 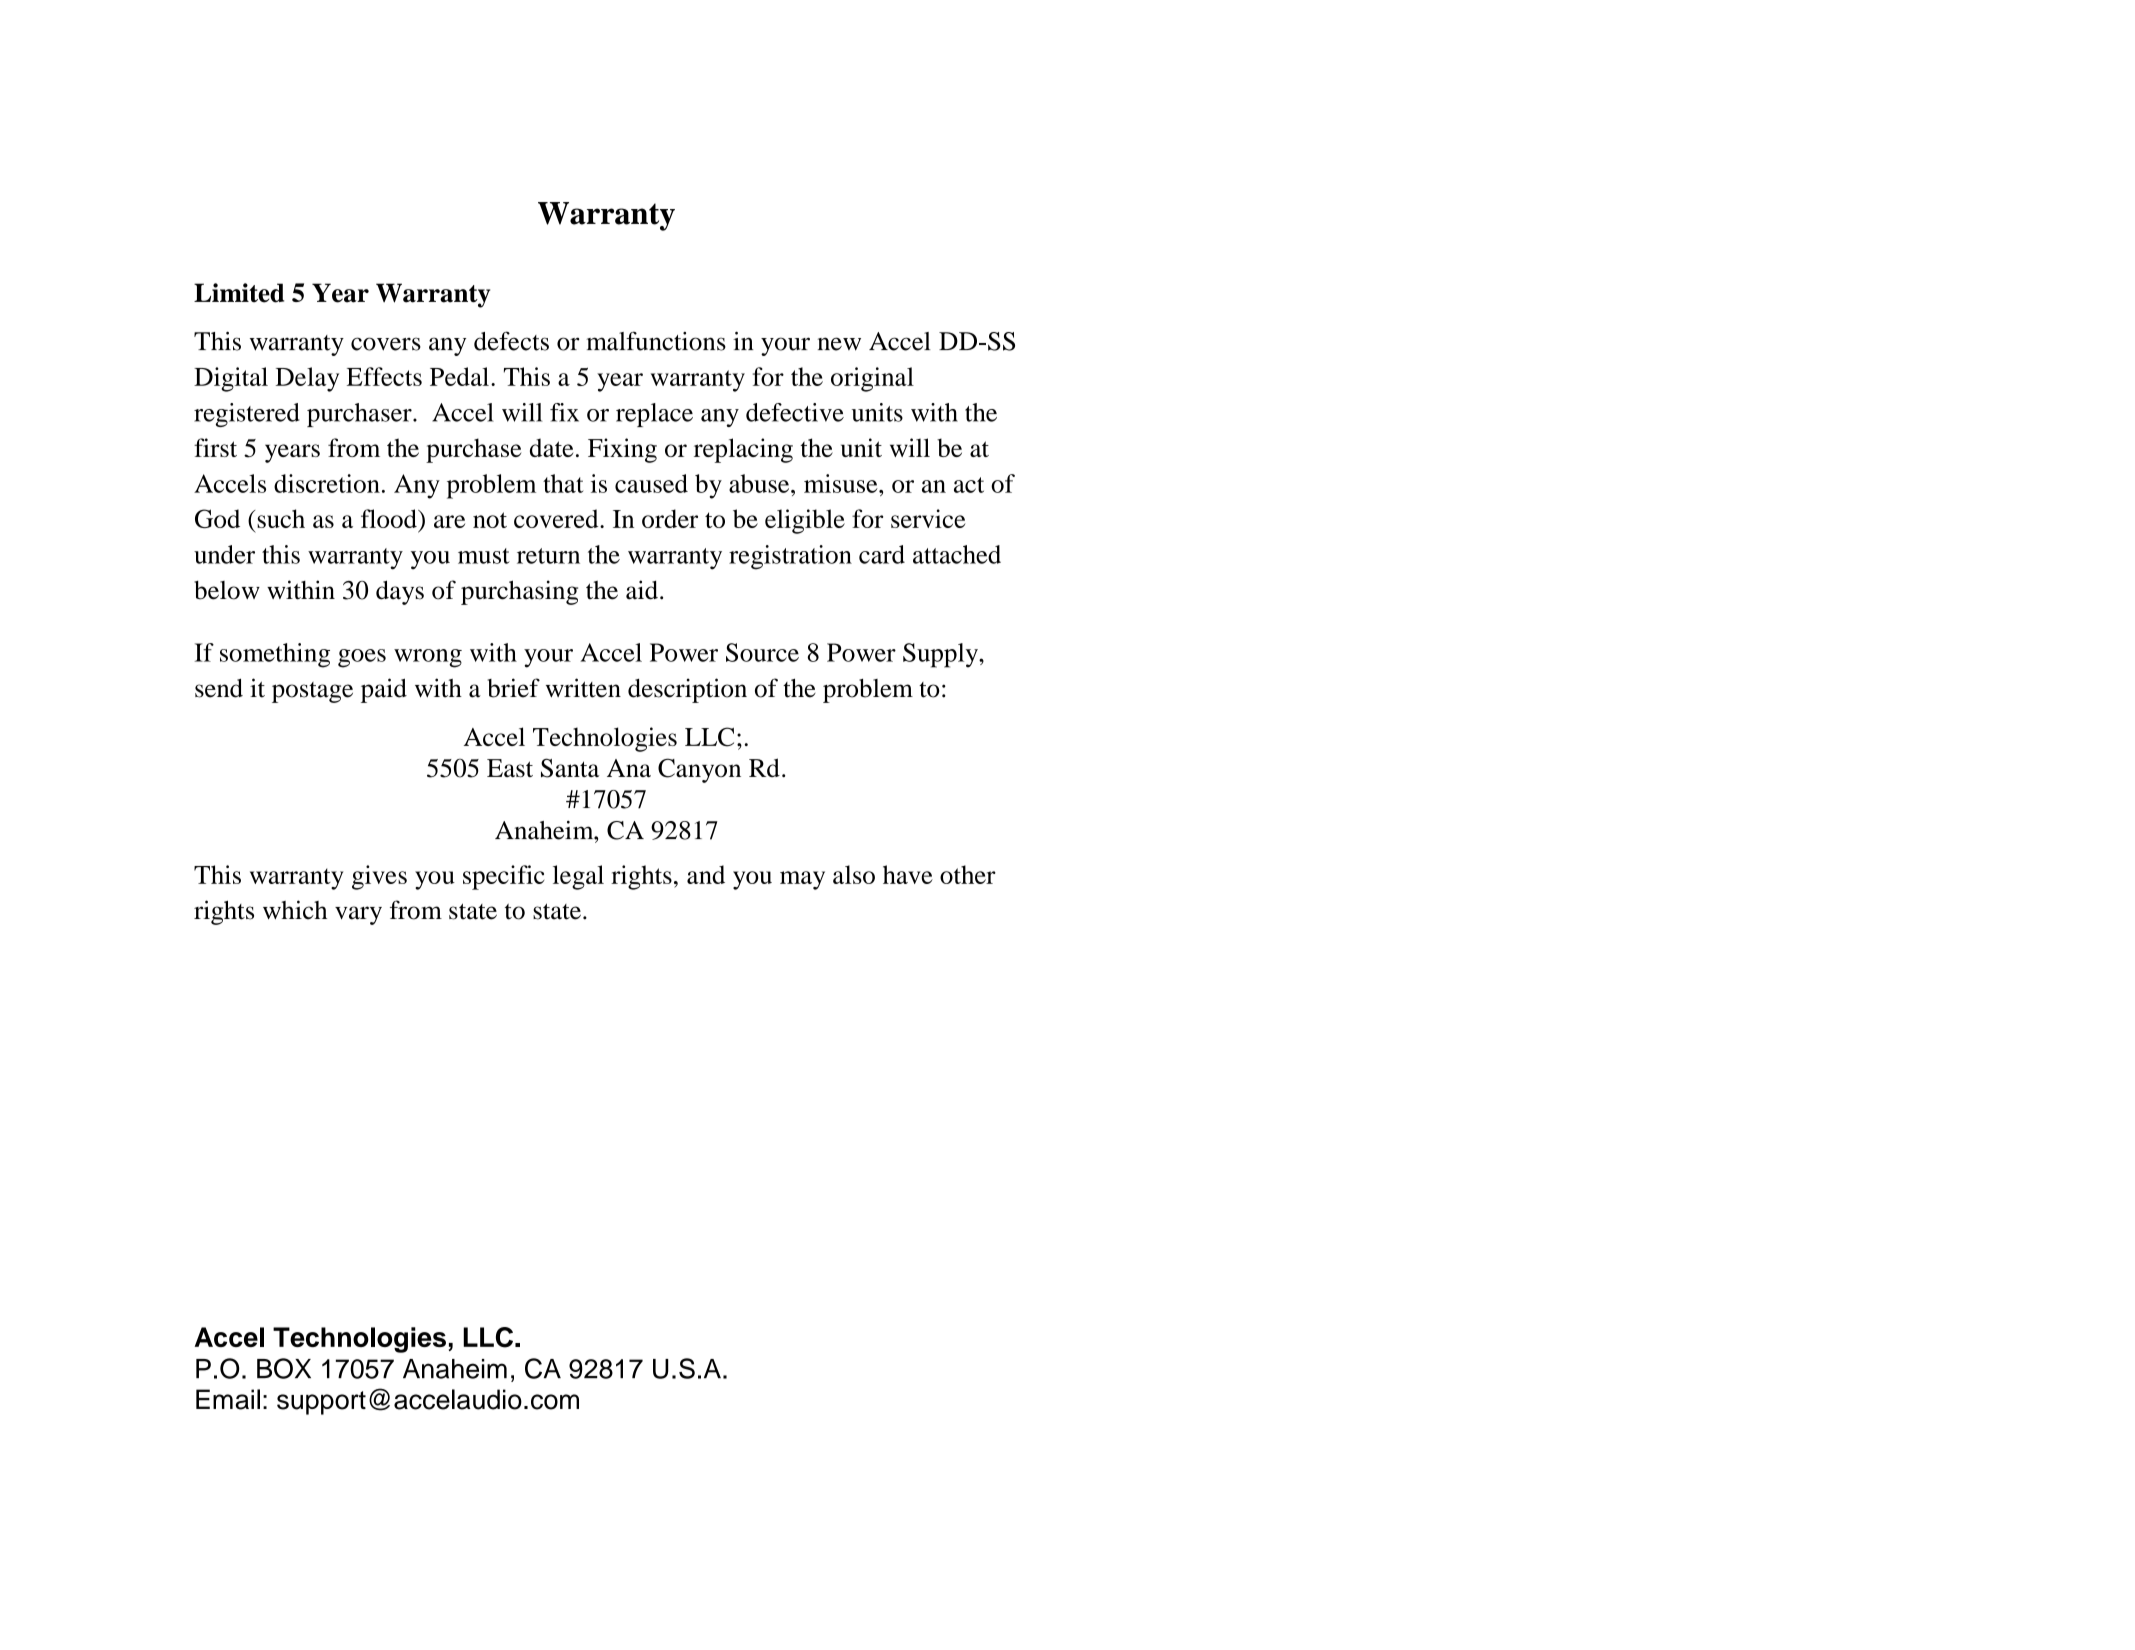 I want to click on BOX, so click(x=284, y=1368).
